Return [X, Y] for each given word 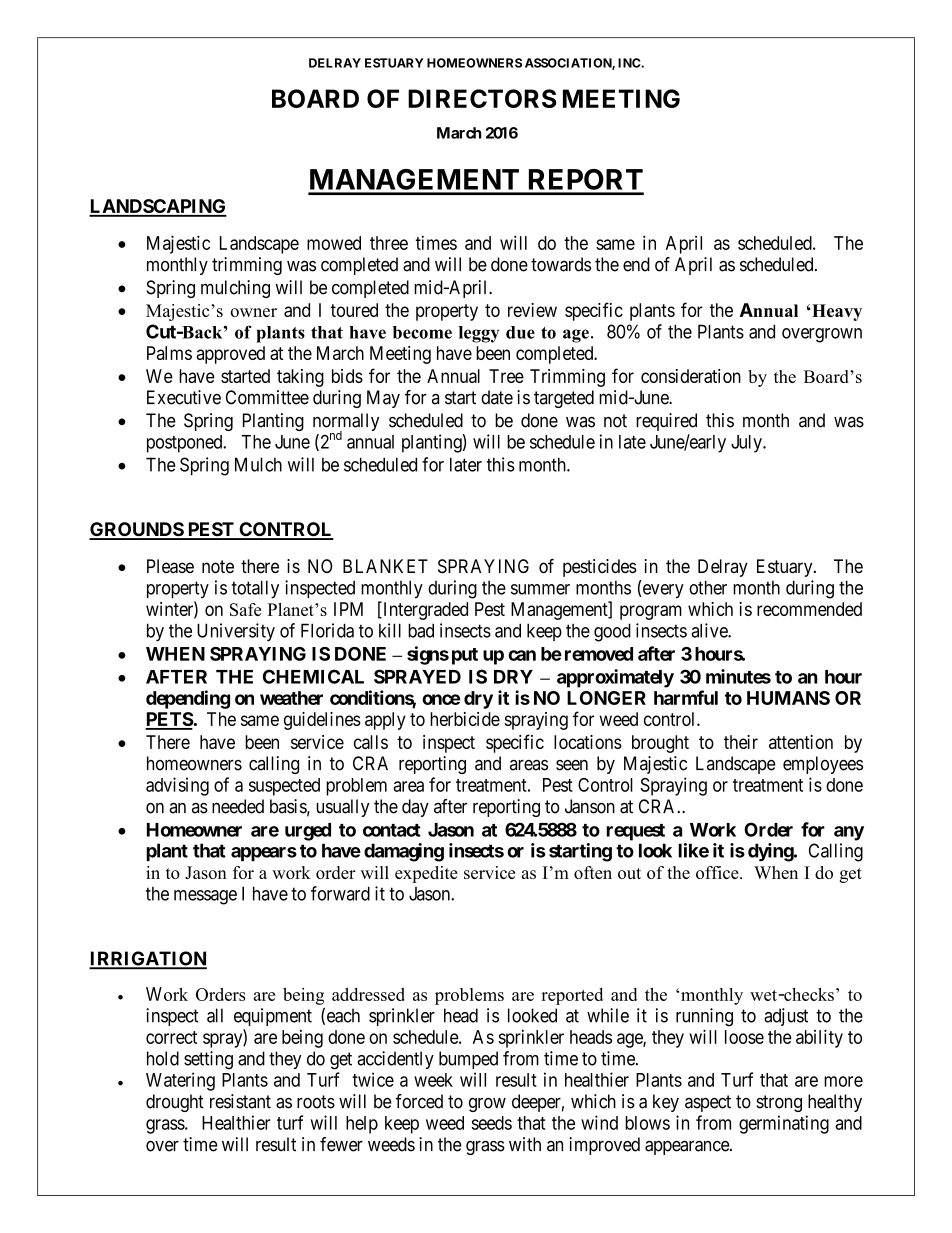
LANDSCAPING [158, 207]
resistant [240, 1101]
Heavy [836, 312]
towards [561, 264]
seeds [491, 1123]
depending [188, 699]
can [522, 655]
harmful [686, 697]
